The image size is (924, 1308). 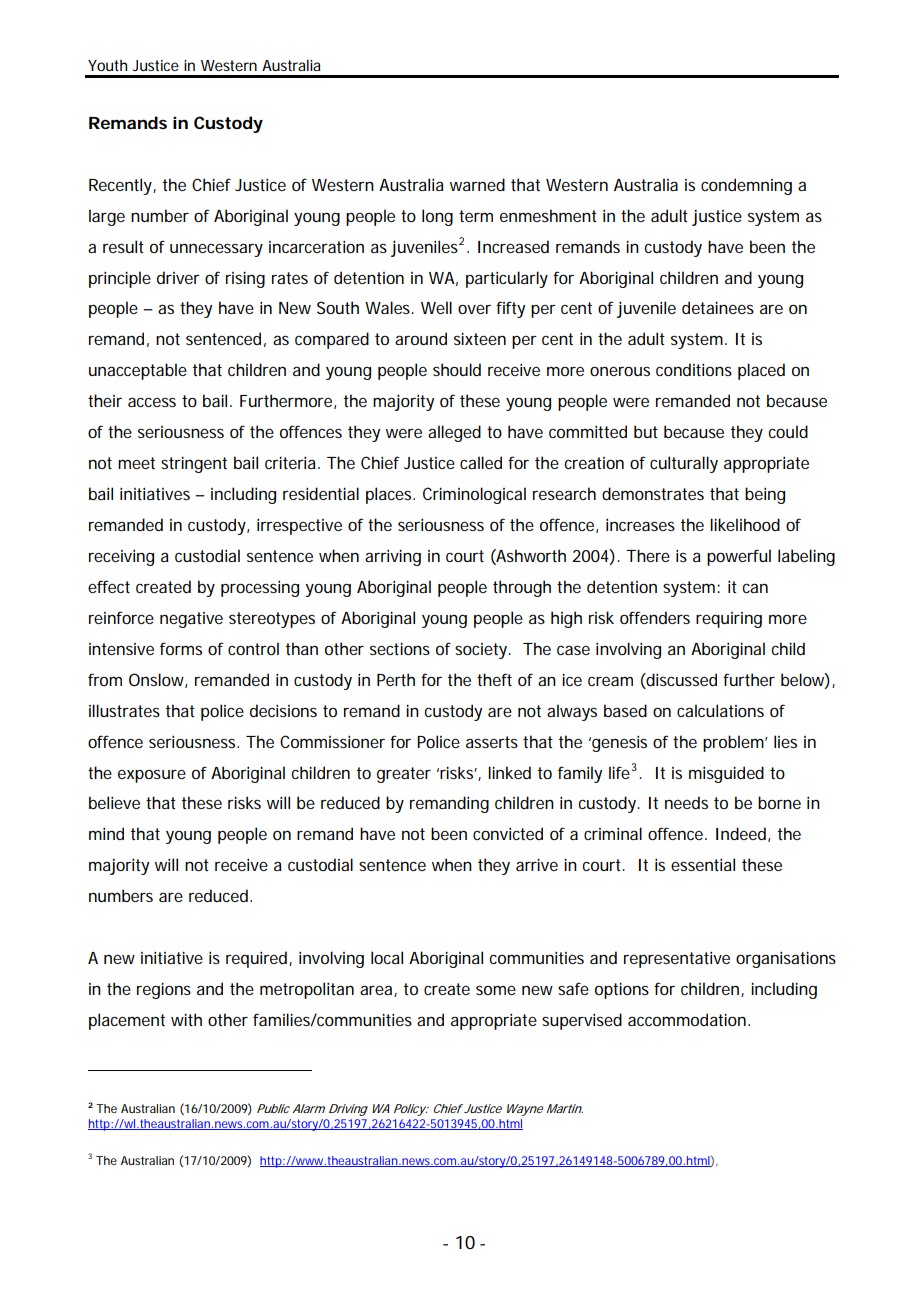 I want to click on detainees, so click(x=718, y=307).
